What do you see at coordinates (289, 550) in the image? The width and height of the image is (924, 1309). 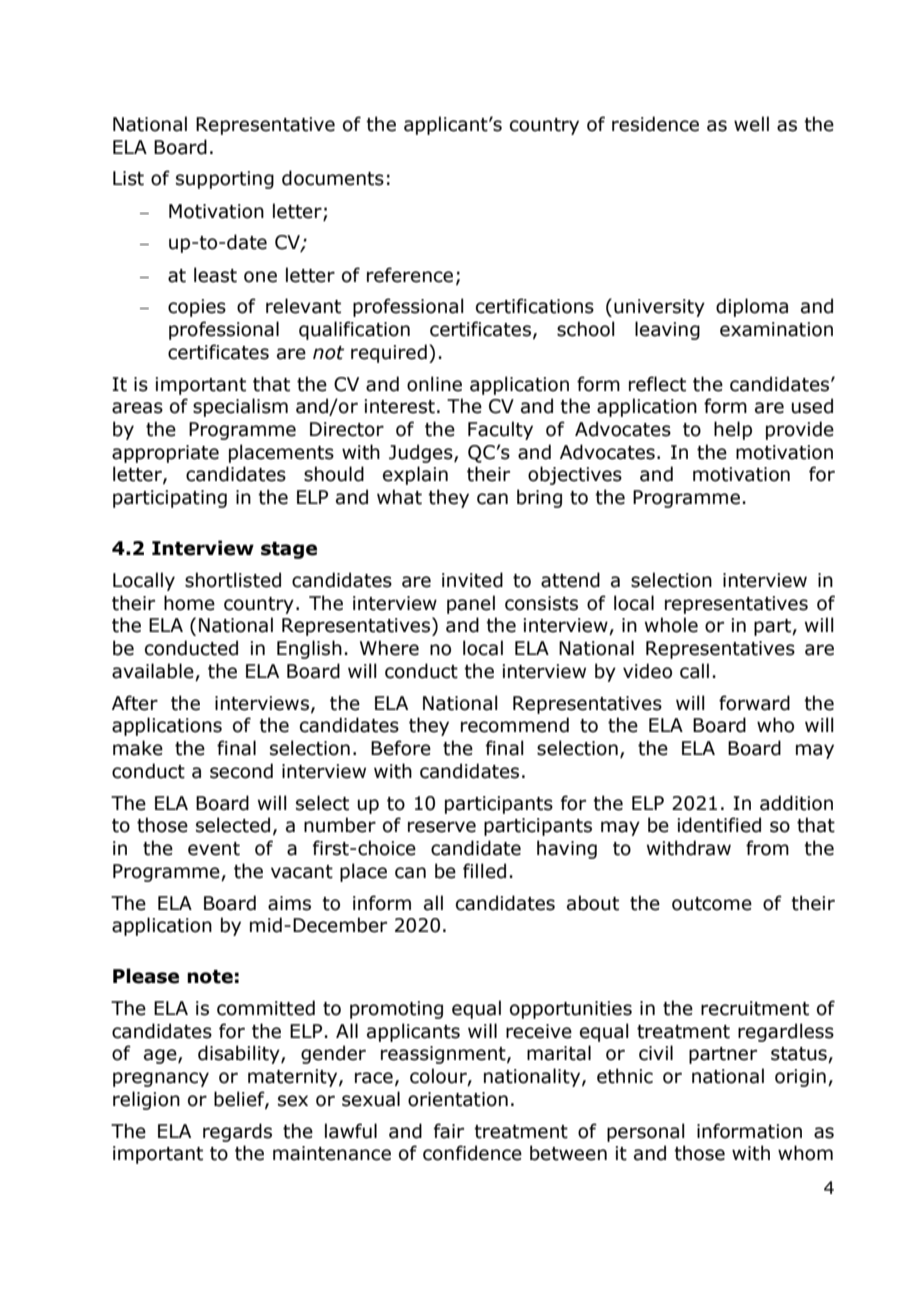 I see `stage` at bounding box center [289, 550].
